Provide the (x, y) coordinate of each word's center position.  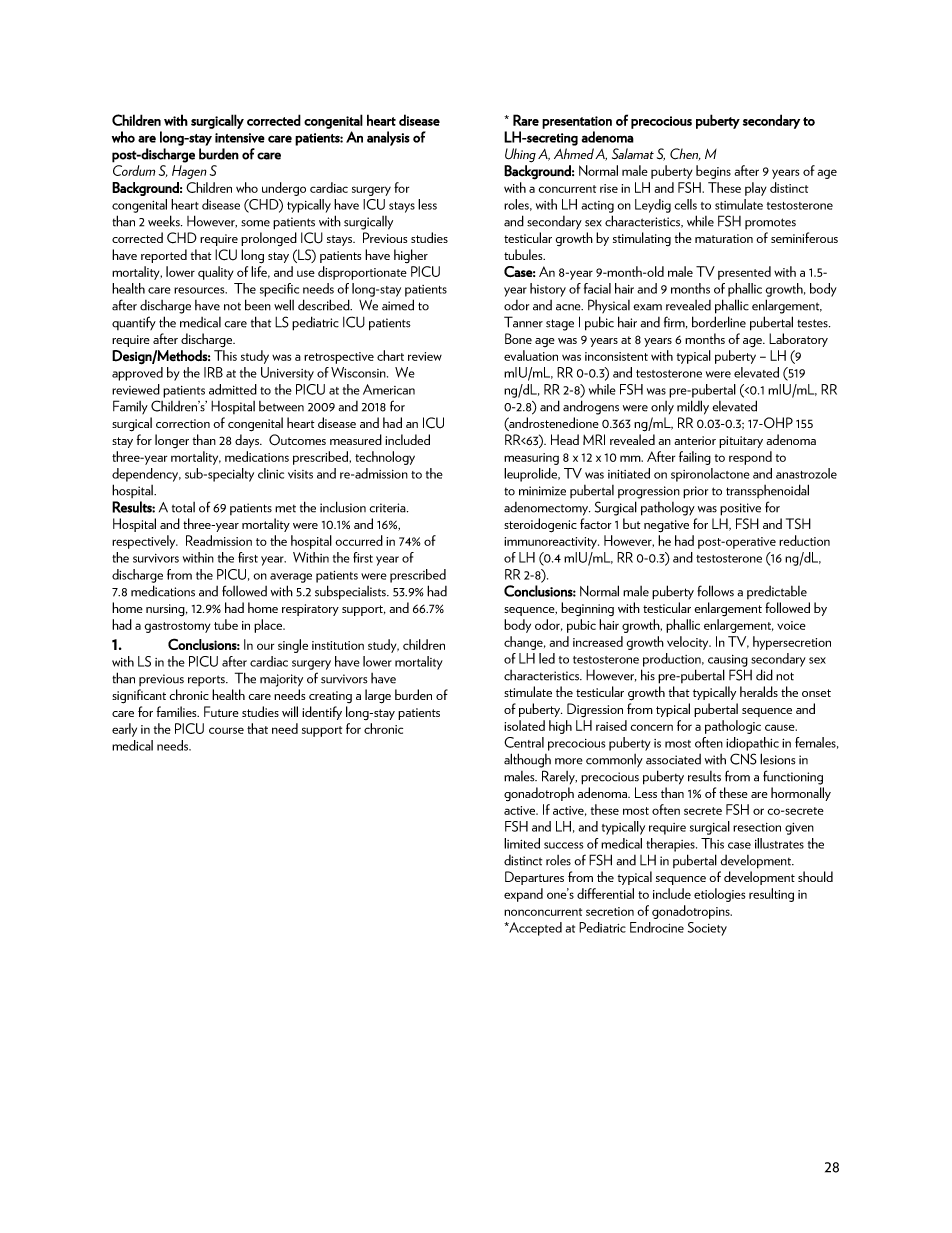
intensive (240, 138)
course (226, 730)
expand (523, 895)
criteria (388, 508)
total (183, 507)
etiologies (719, 895)
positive (740, 509)
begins (713, 172)
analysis (388, 138)
